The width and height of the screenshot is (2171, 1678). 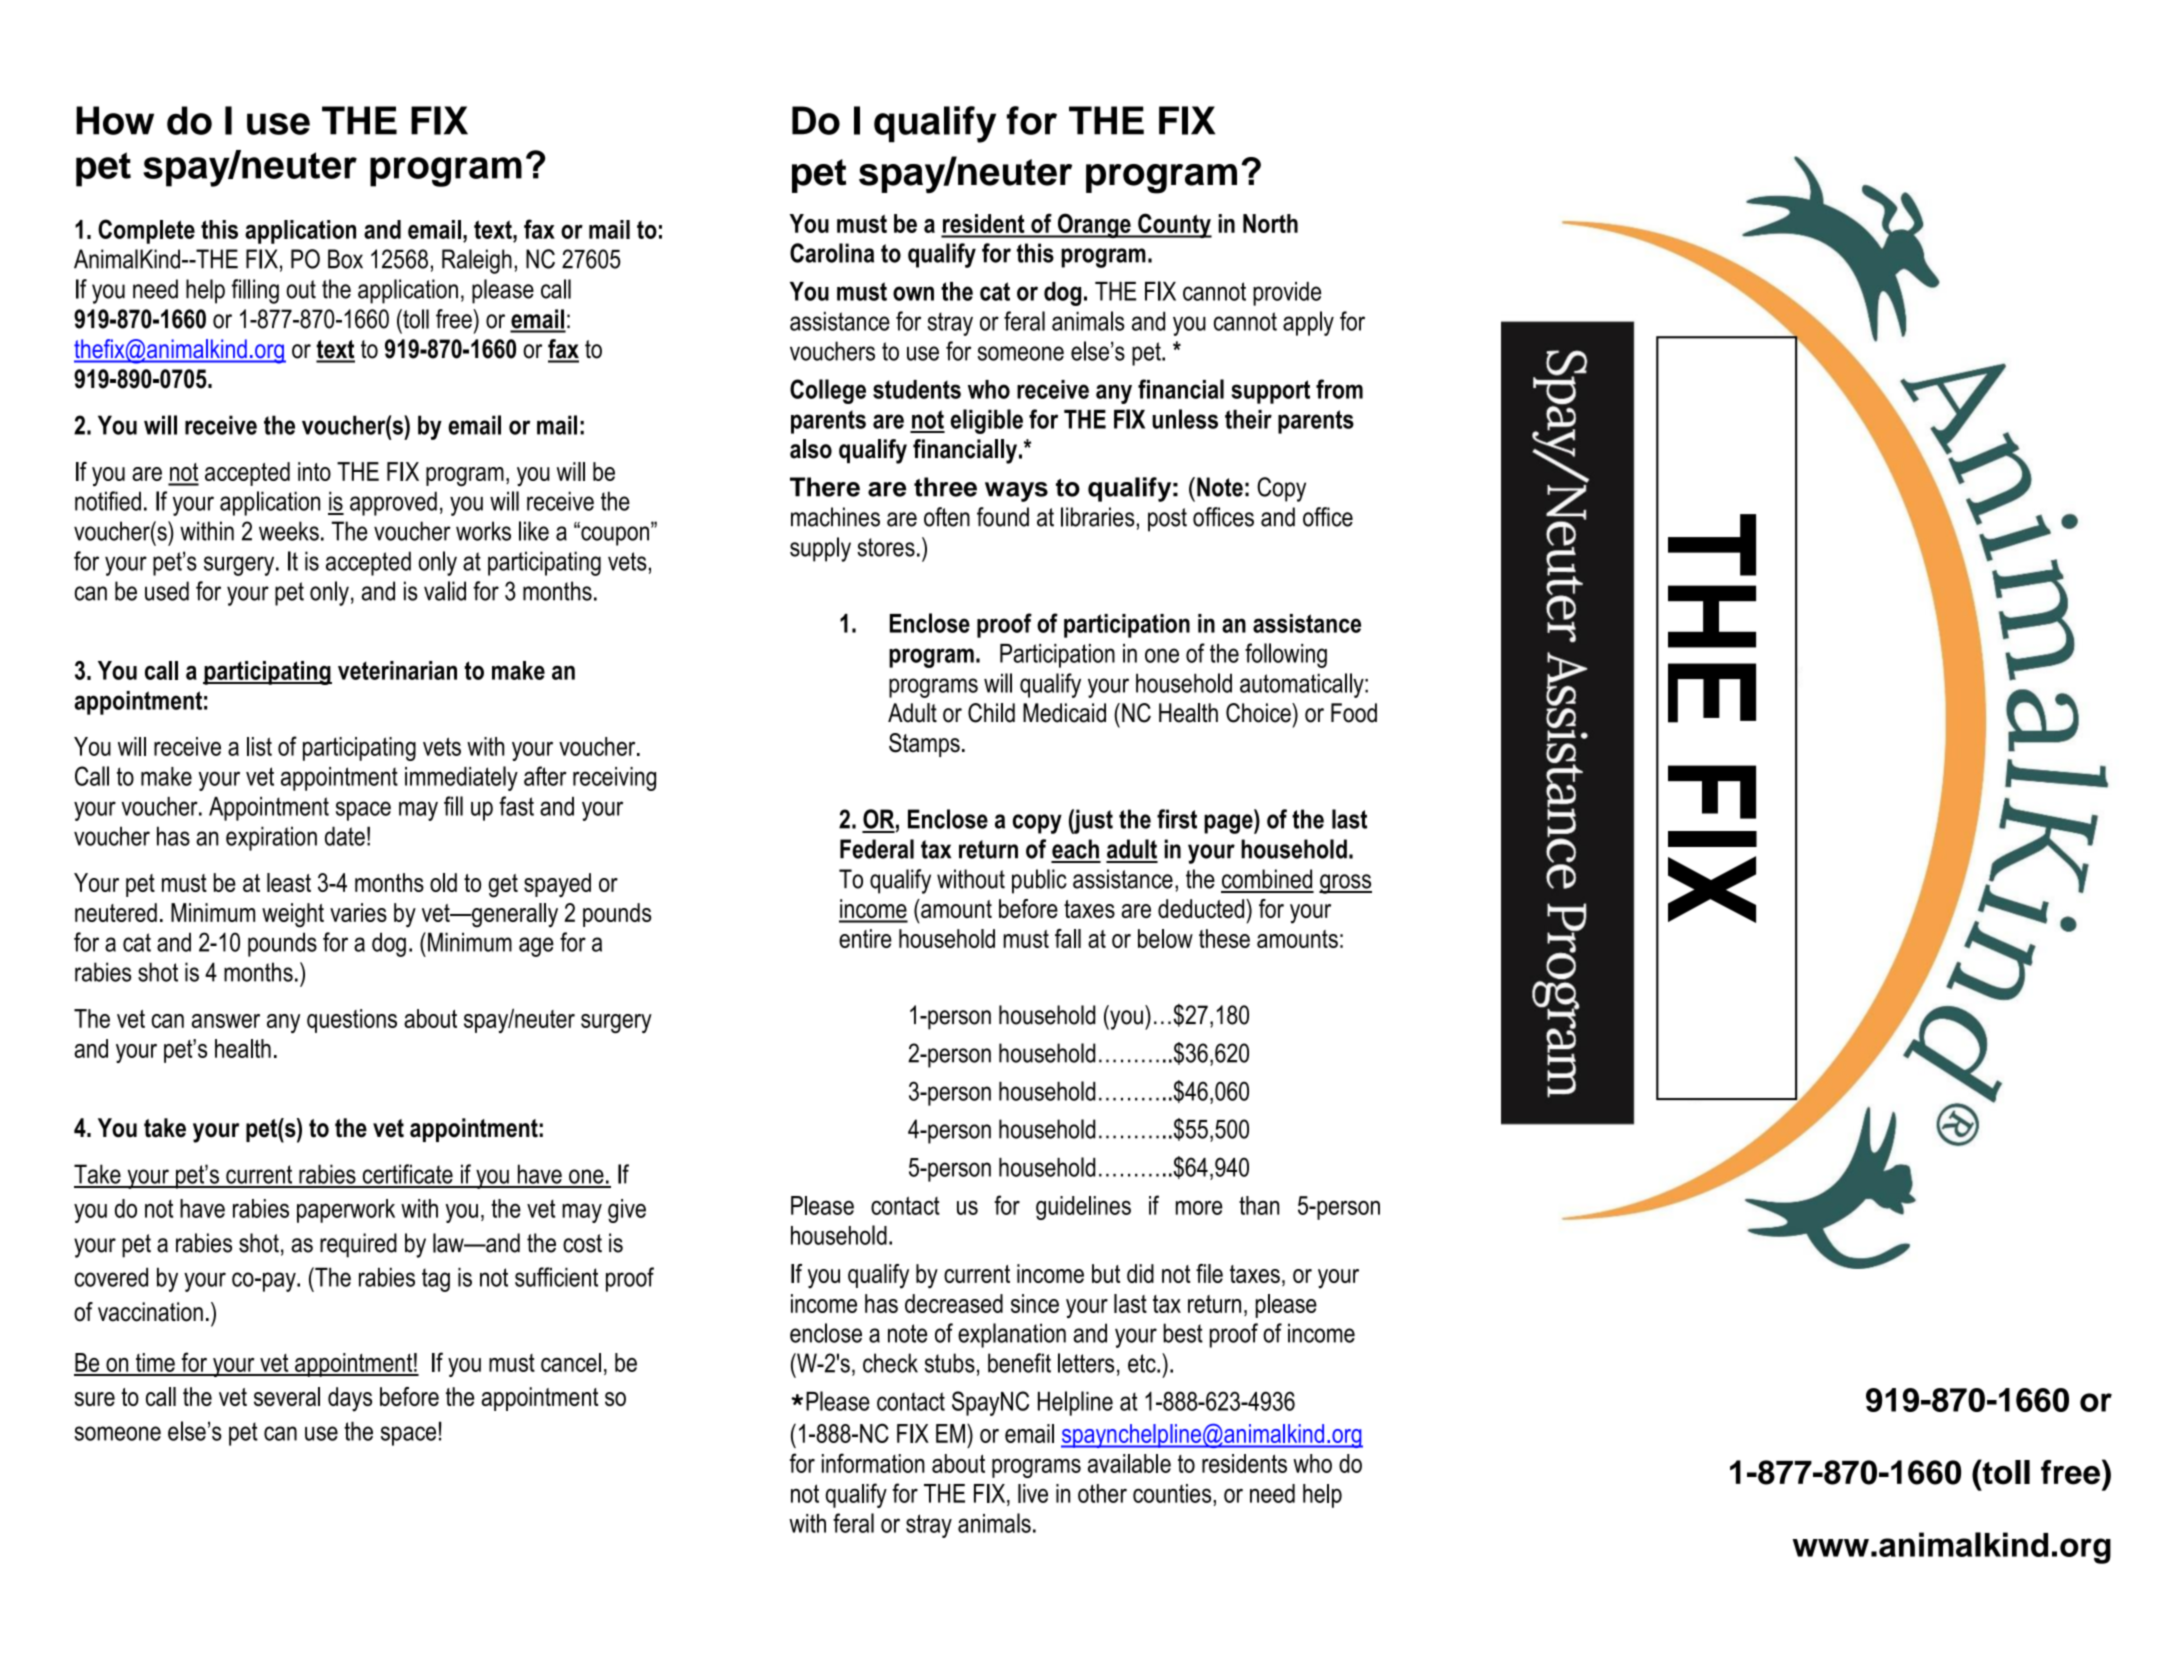 What do you see at coordinates (832, 253) in the screenshot?
I see `Carolina` at bounding box center [832, 253].
